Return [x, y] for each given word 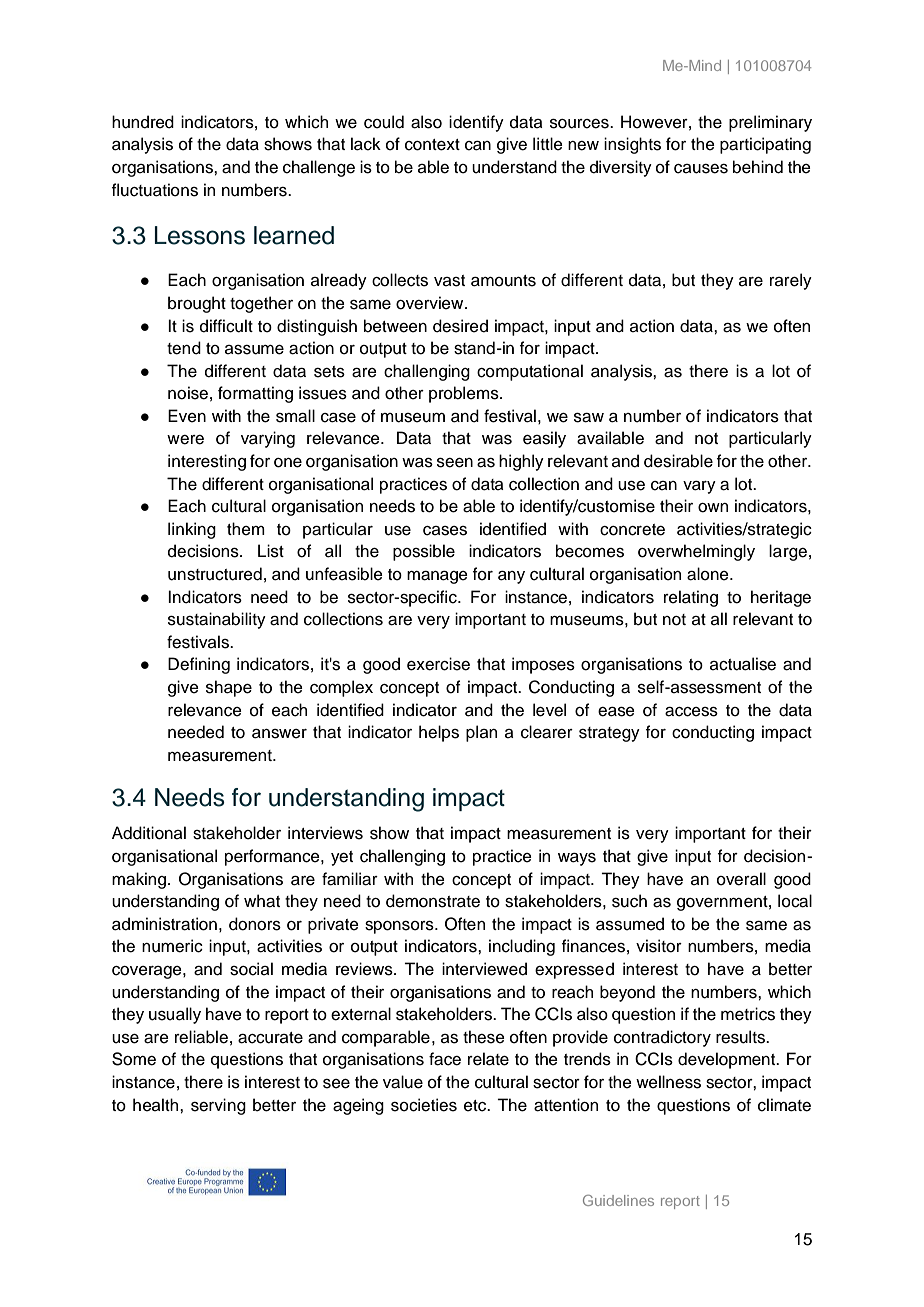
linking [192, 530]
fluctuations [155, 190]
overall [741, 879]
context [432, 145]
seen [455, 463]
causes [701, 169]
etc [476, 1106]
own [713, 508]
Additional [149, 833]
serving [218, 1106]
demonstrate [433, 901]
